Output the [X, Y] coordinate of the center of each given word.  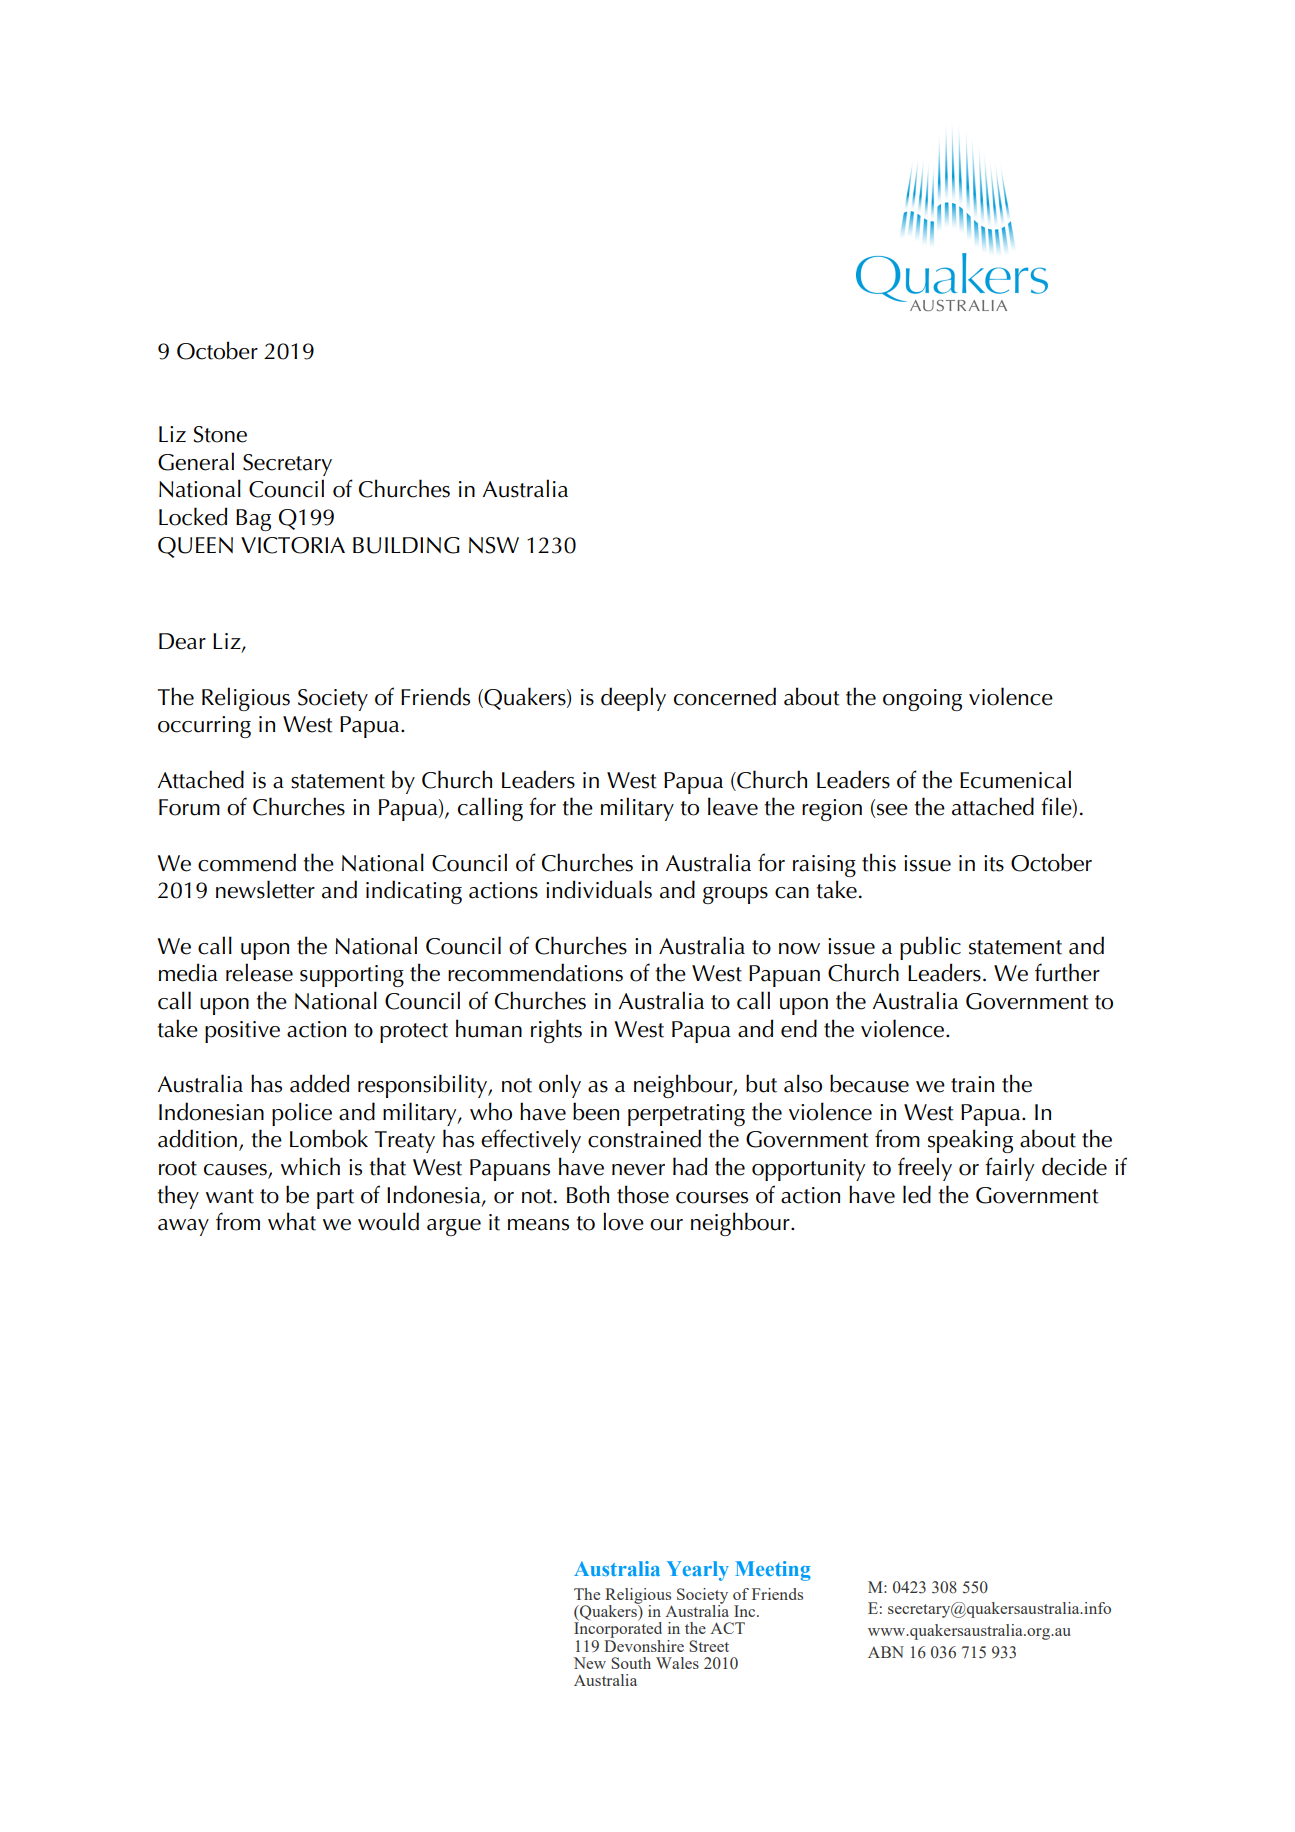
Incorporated [618, 1629]
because [869, 1083]
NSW [494, 545]
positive [242, 1032]
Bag [253, 520]
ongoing [922, 700]
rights [556, 1031]
